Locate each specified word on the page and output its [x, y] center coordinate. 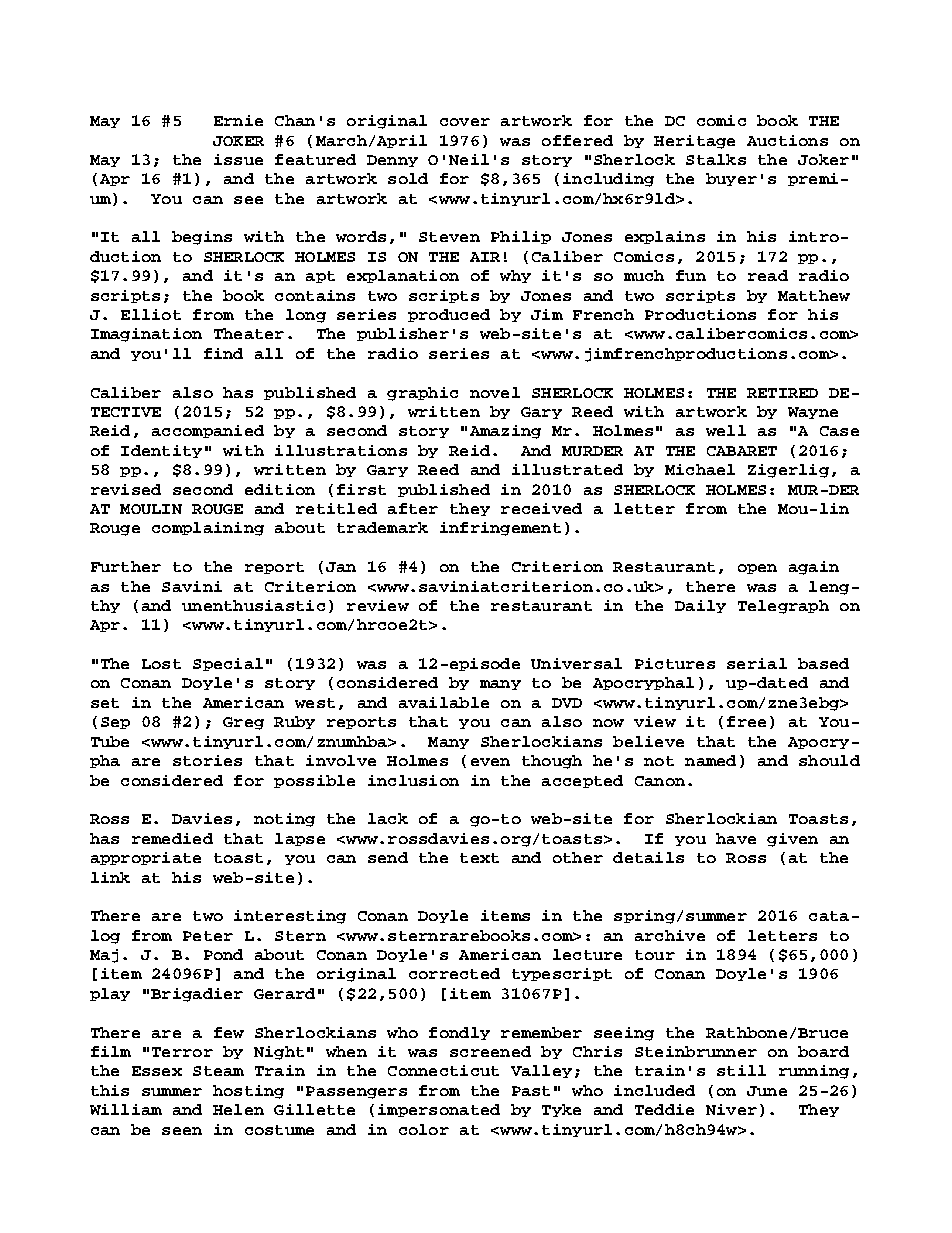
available [444, 702]
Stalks [716, 159]
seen [182, 1131]
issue [238, 159]
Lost [161, 664]
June [767, 1091]
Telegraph [783, 607]
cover [465, 122]
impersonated [439, 1110]
